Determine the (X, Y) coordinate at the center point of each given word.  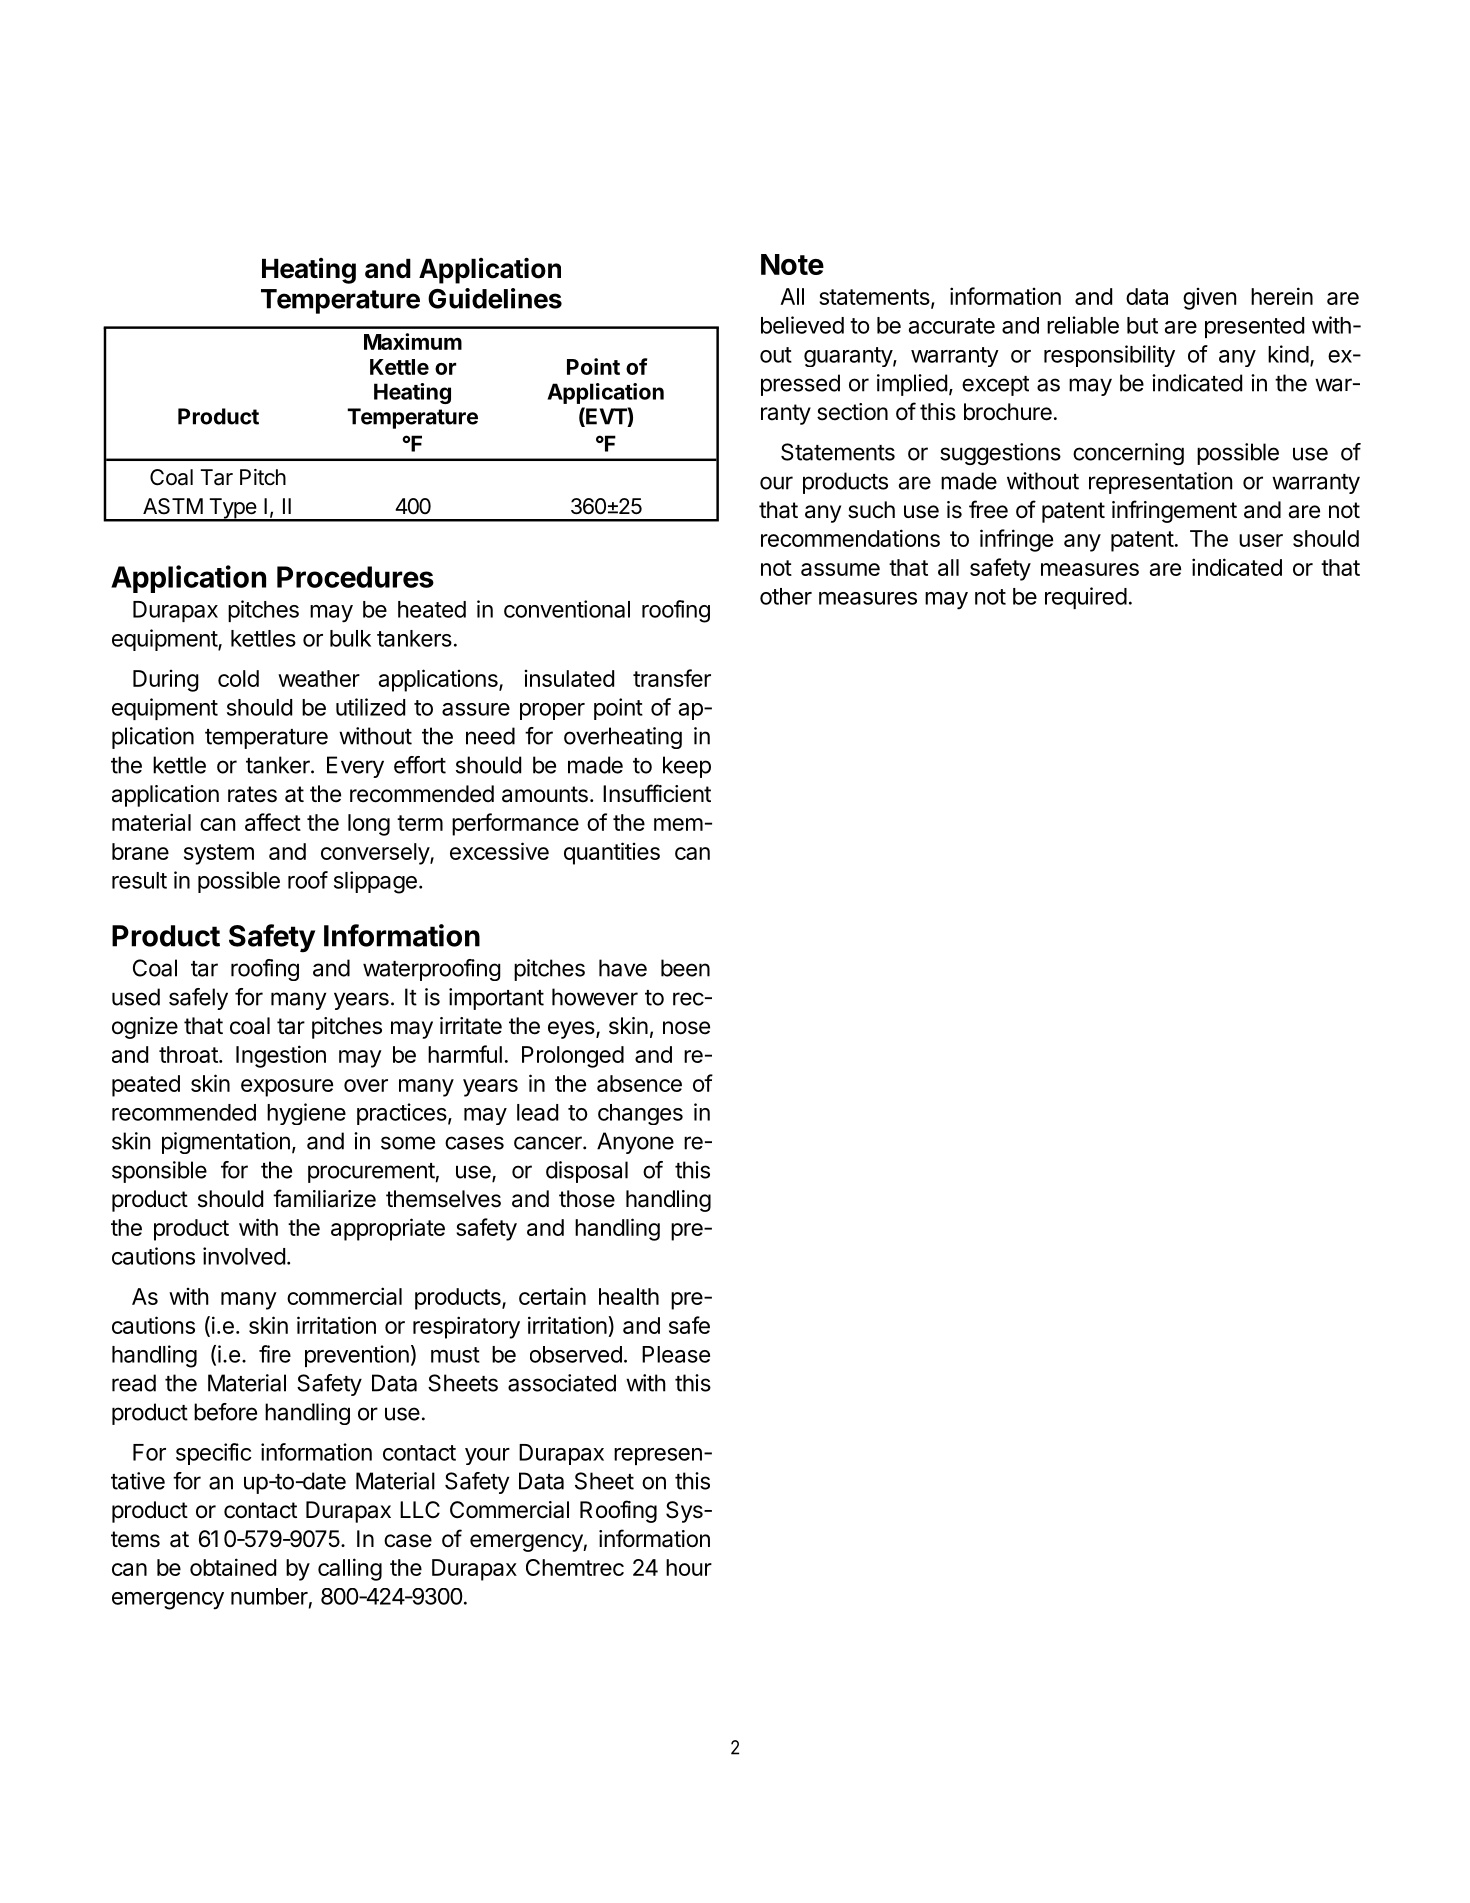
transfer (672, 678)
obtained (233, 1567)
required (1086, 598)
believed (802, 325)
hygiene (306, 1114)
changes (640, 1114)
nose (686, 1028)
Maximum (413, 341)
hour (689, 1567)
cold (238, 678)
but (1142, 325)
